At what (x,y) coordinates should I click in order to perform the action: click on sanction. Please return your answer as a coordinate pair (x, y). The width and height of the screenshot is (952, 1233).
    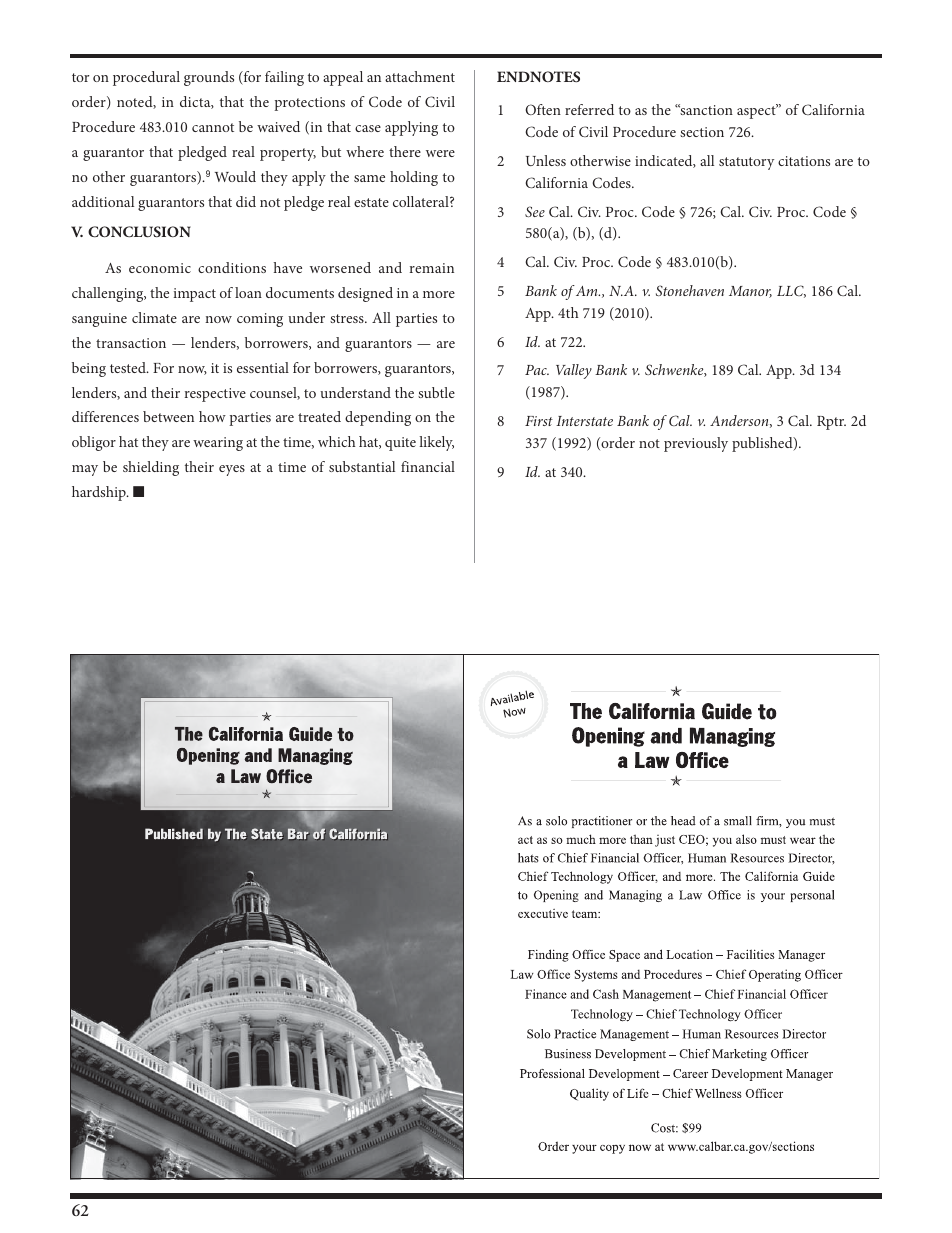
    Looking at the image, I should click on (705, 109).
